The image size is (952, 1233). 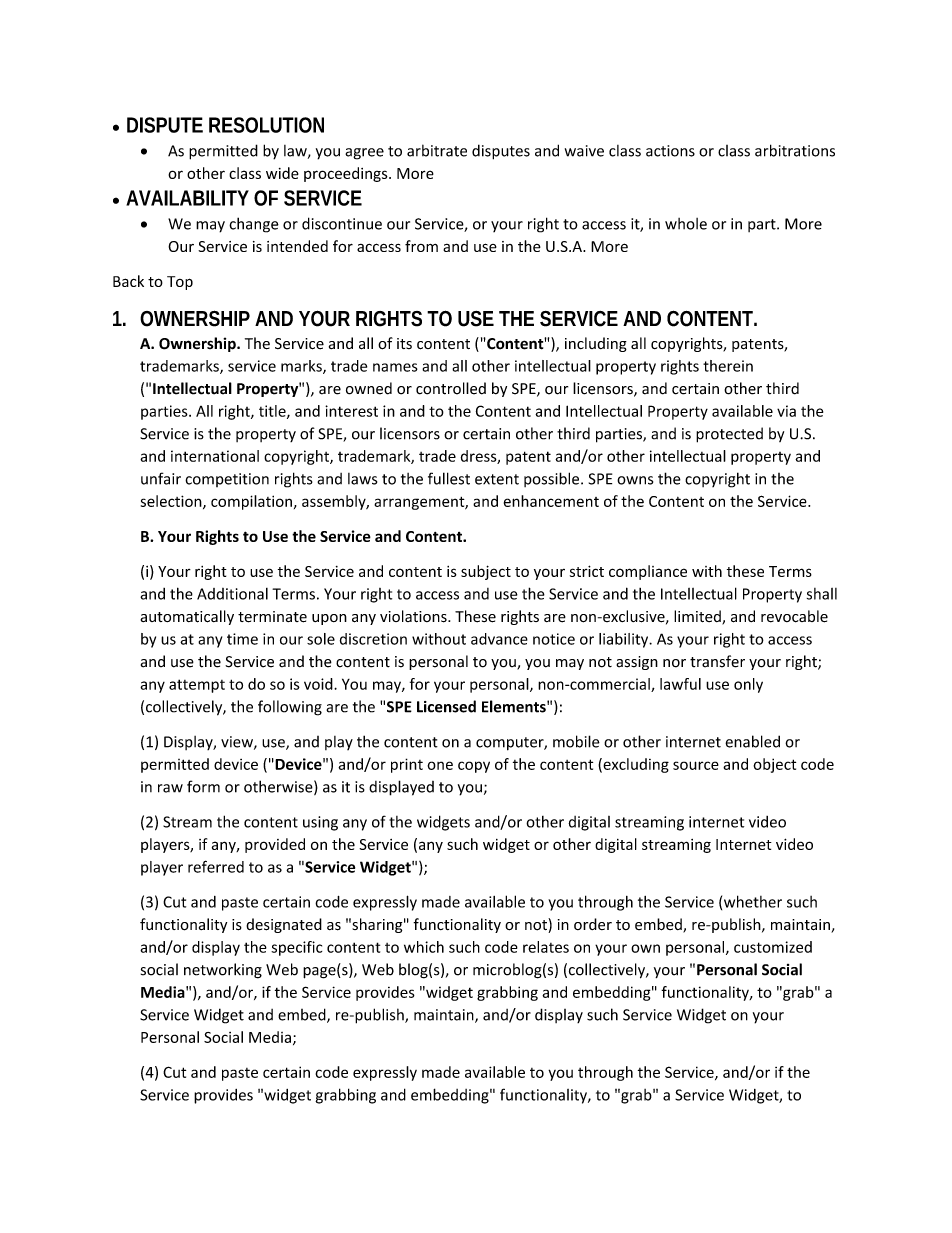 What do you see at coordinates (223, 971) in the screenshot?
I see `networking` at bounding box center [223, 971].
